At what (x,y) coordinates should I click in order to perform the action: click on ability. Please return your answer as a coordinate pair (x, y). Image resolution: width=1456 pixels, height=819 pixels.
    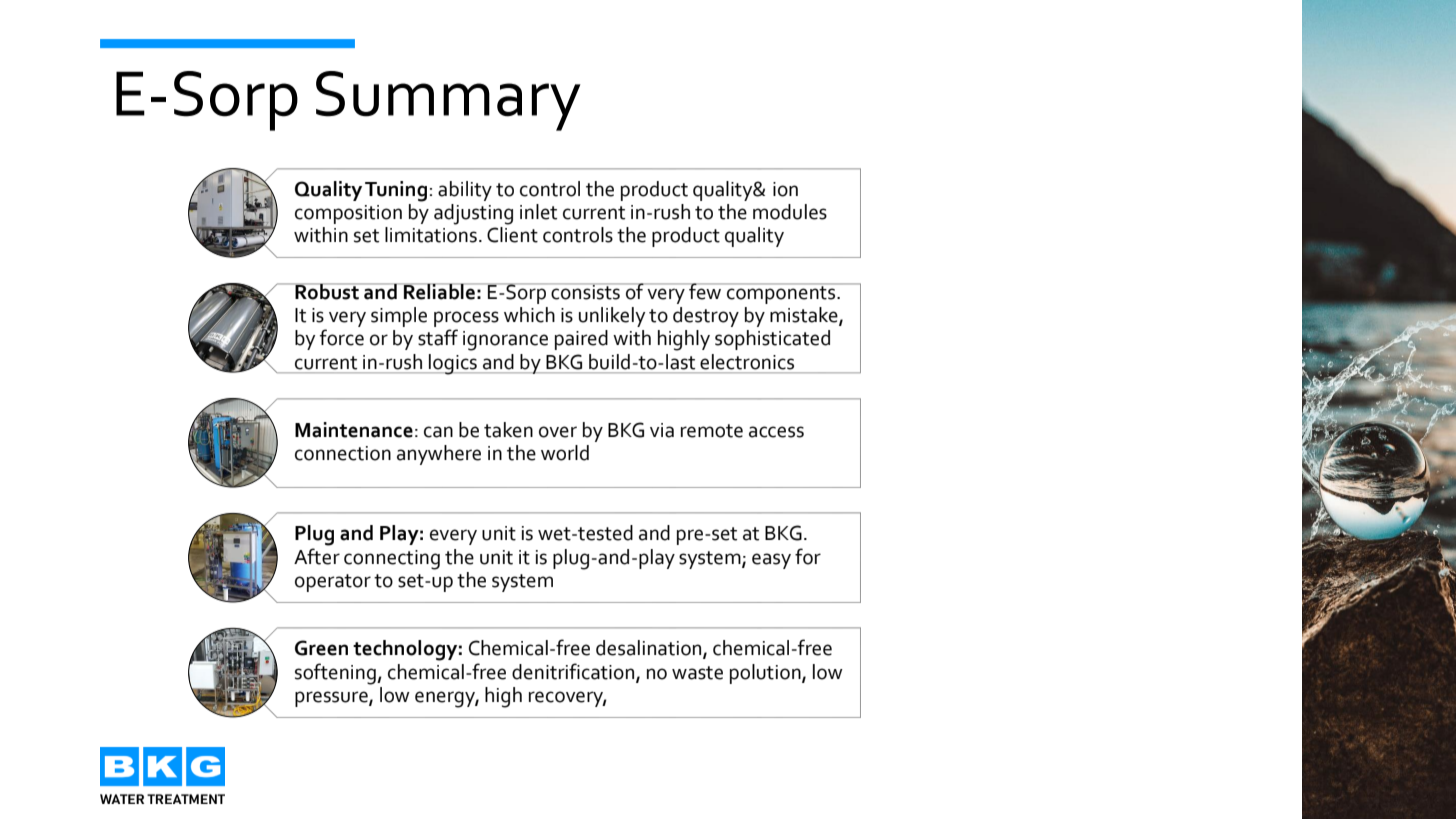
    Looking at the image, I should click on (465, 191).
